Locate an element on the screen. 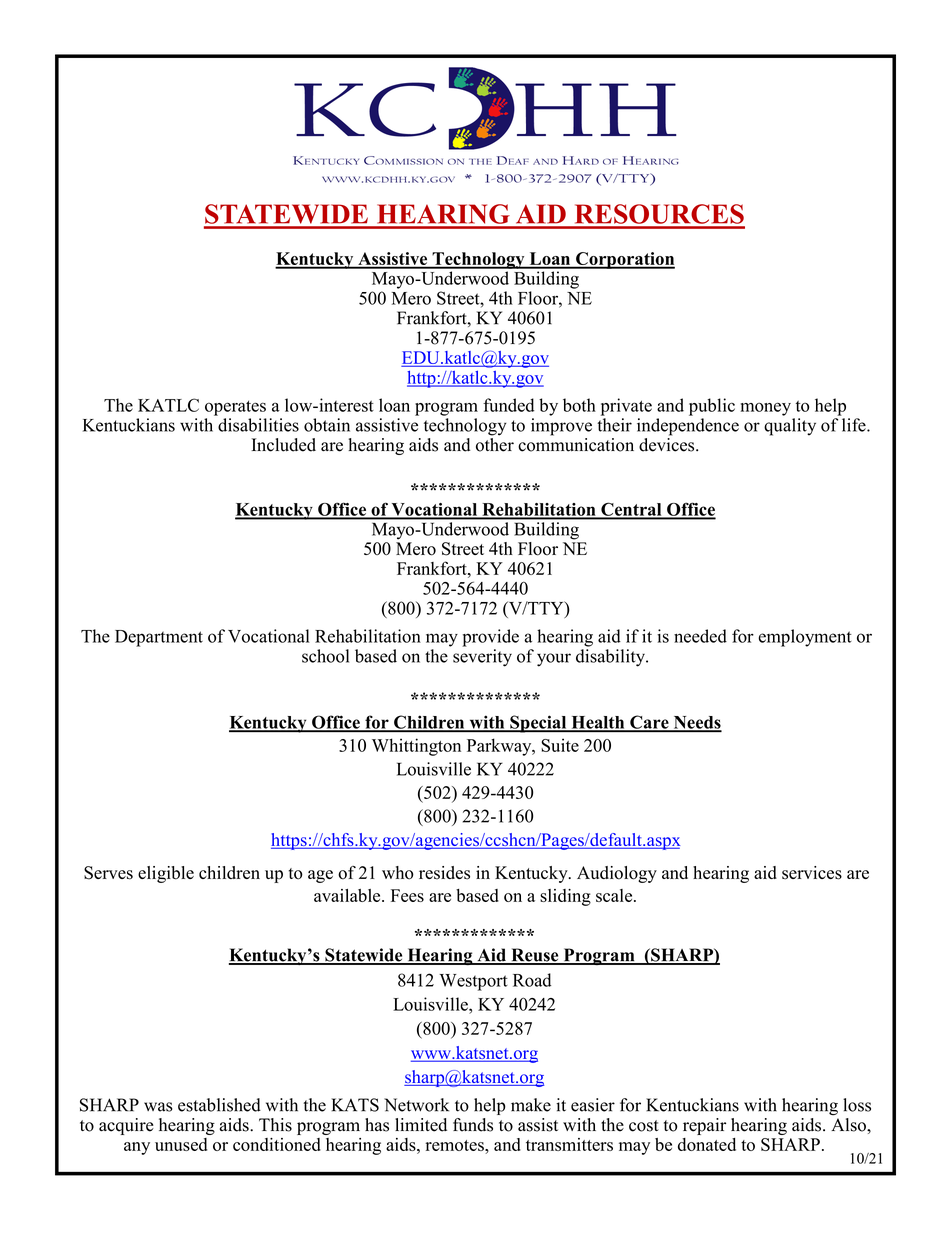  quality is located at coordinates (790, 427).
